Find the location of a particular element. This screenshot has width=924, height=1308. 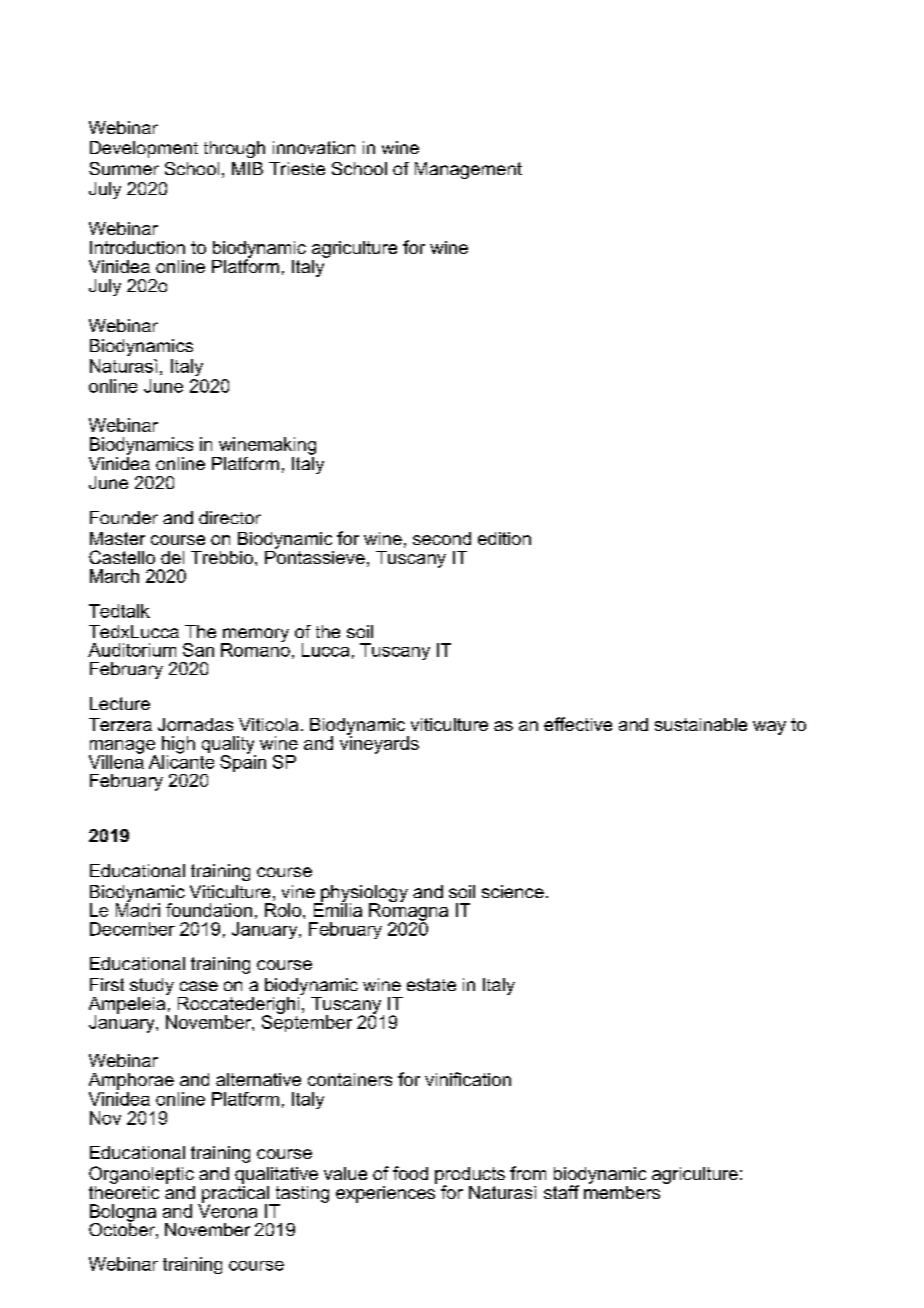

Development is located at coordinates (144, 149).
